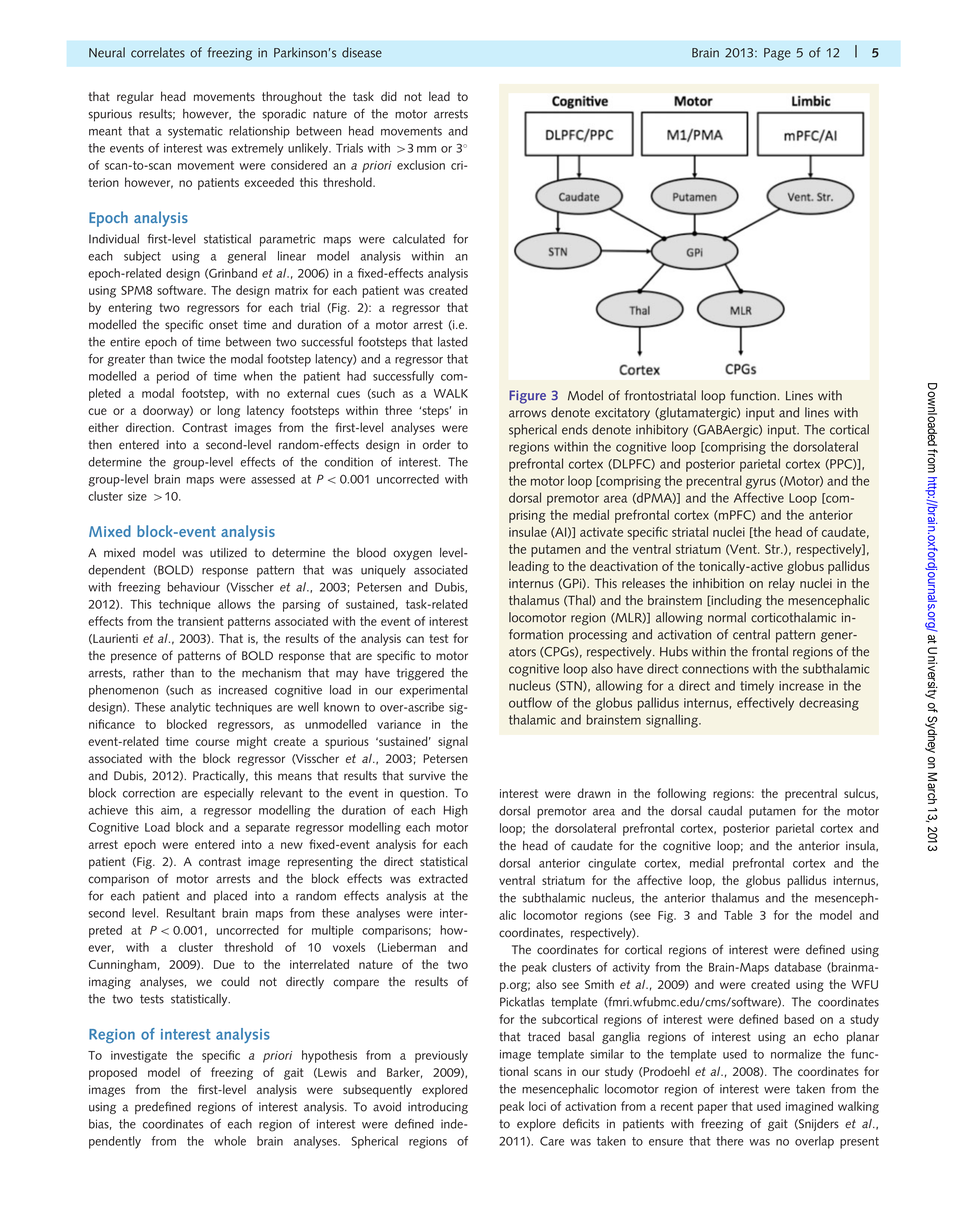  What do you see at coordinates (438, 1108) in the screenshot?
I see `introducing` at bounding box center [438, 1108].
